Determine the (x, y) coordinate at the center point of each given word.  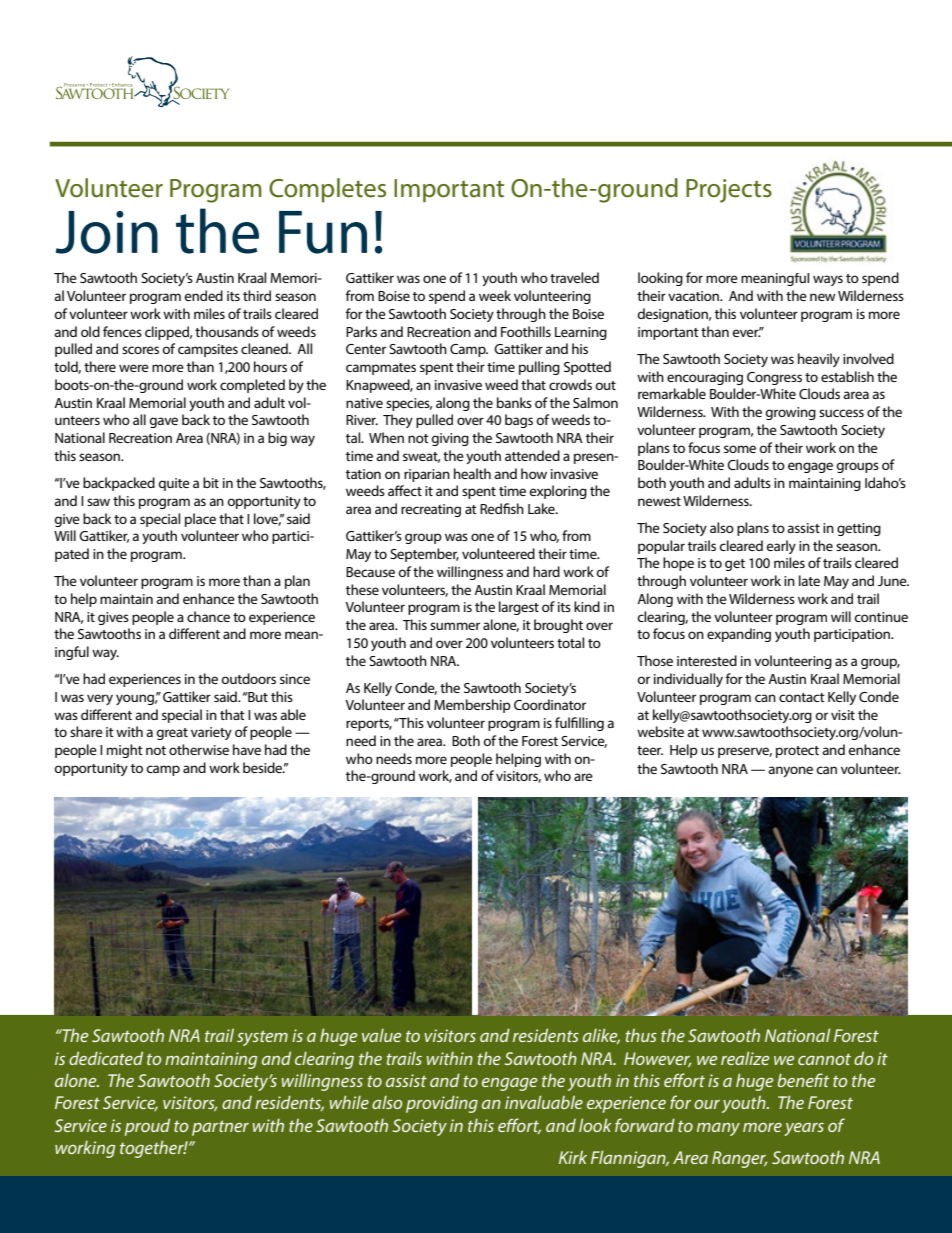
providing (442, 1104)
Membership (472, 706)
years (804, 1129)
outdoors (248, 678)
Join (107, 232)
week (495, 295)
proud (147, 1127)
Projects (729, 191)
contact (802, 697)
